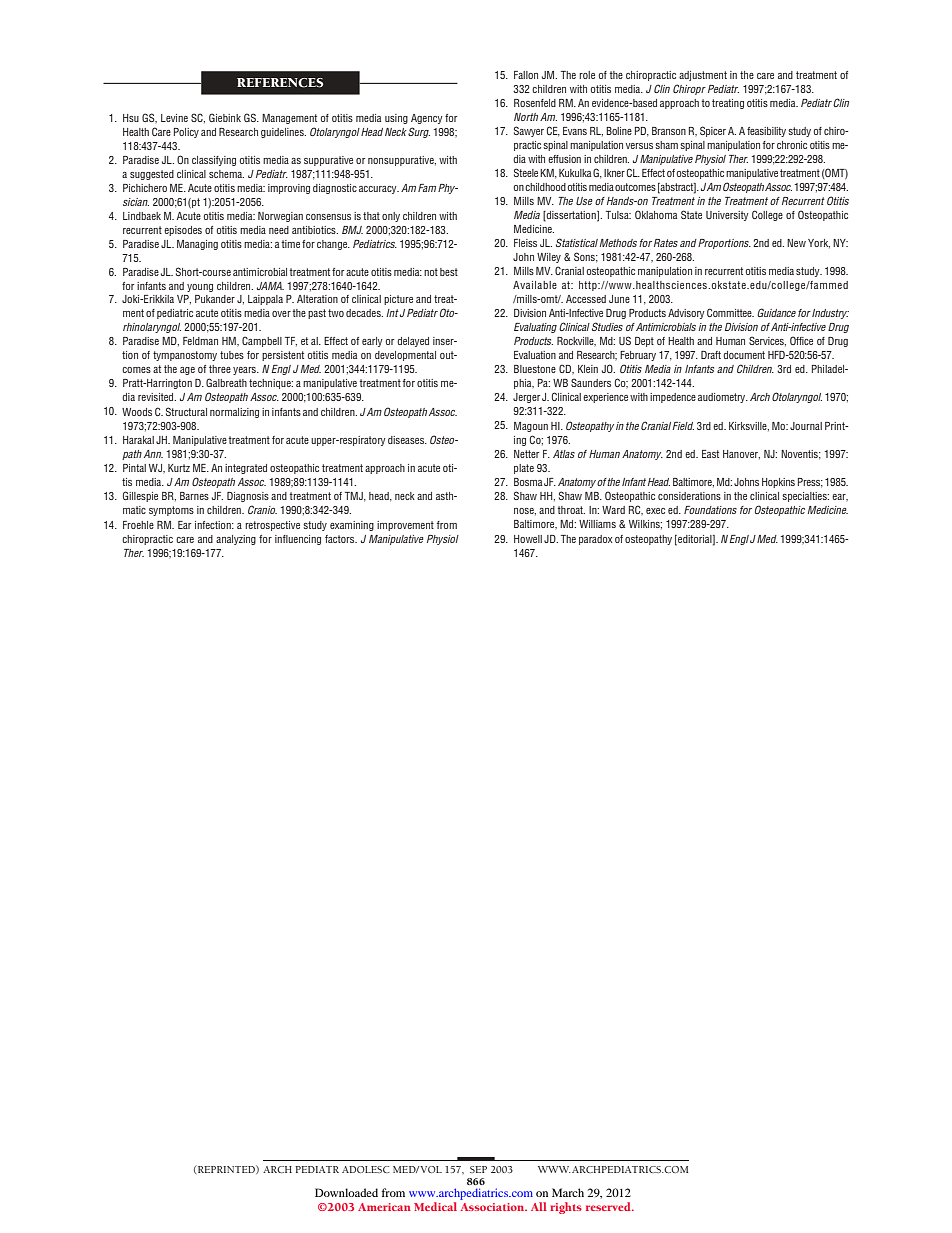 Image resolution: width=952 pixels, height=1233 pixels. I want to click on feasibility, so click(766, 132).
